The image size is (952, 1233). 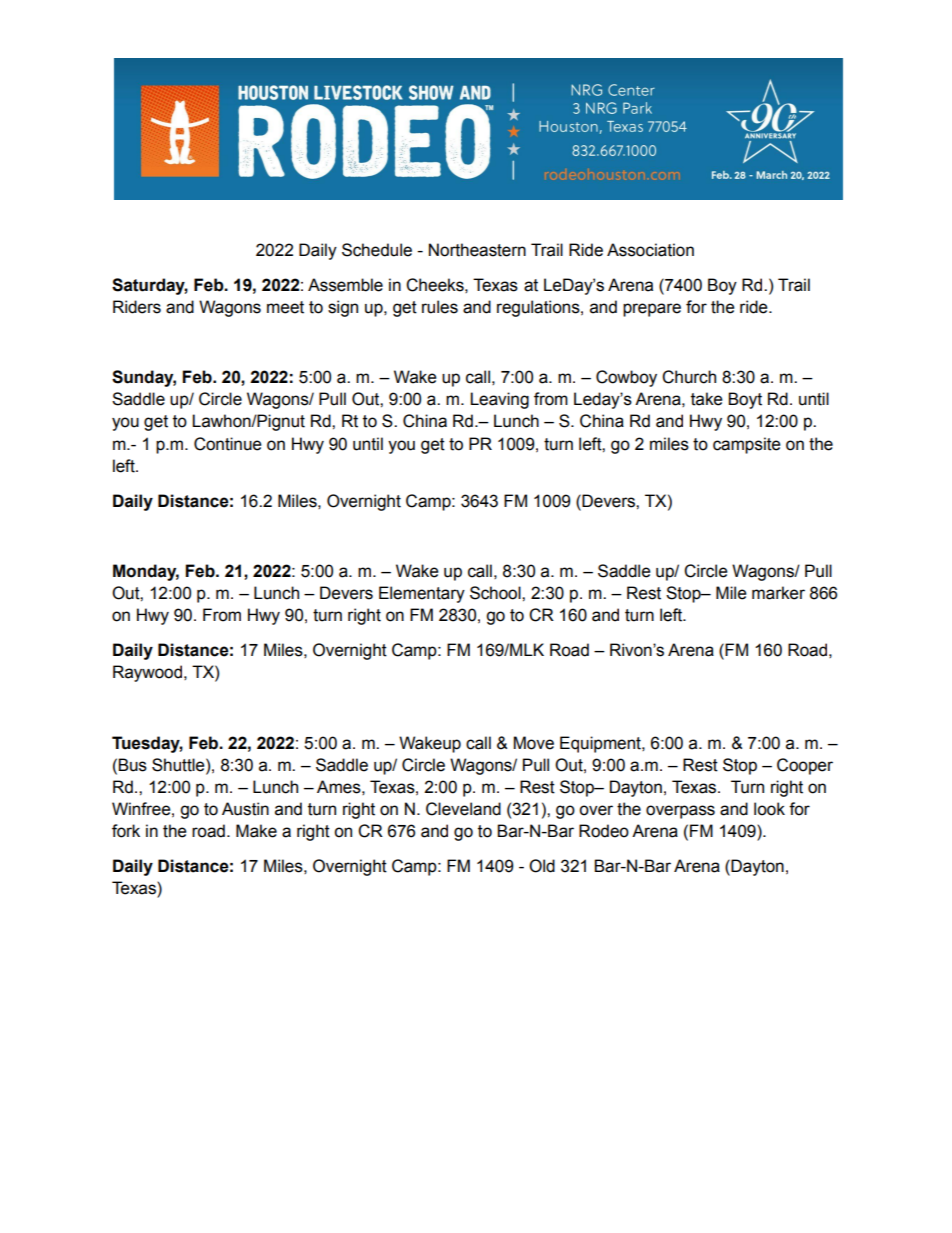 What do you see at coordinates (805, 766) in the screenshot?
I see `Cooper` at bounding box center [805, 766].
